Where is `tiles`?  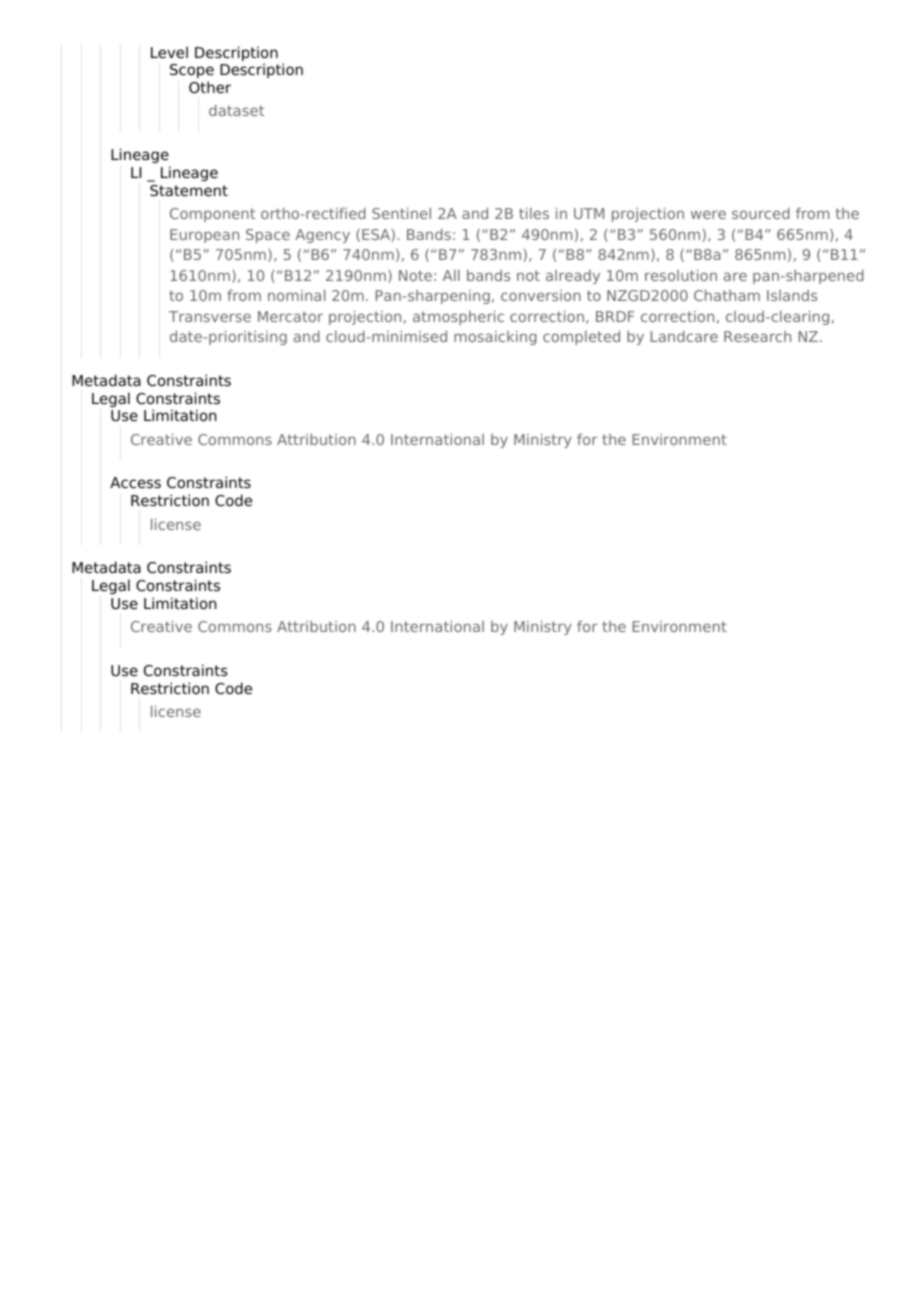
tiles is located at coordinates (534, 213).
